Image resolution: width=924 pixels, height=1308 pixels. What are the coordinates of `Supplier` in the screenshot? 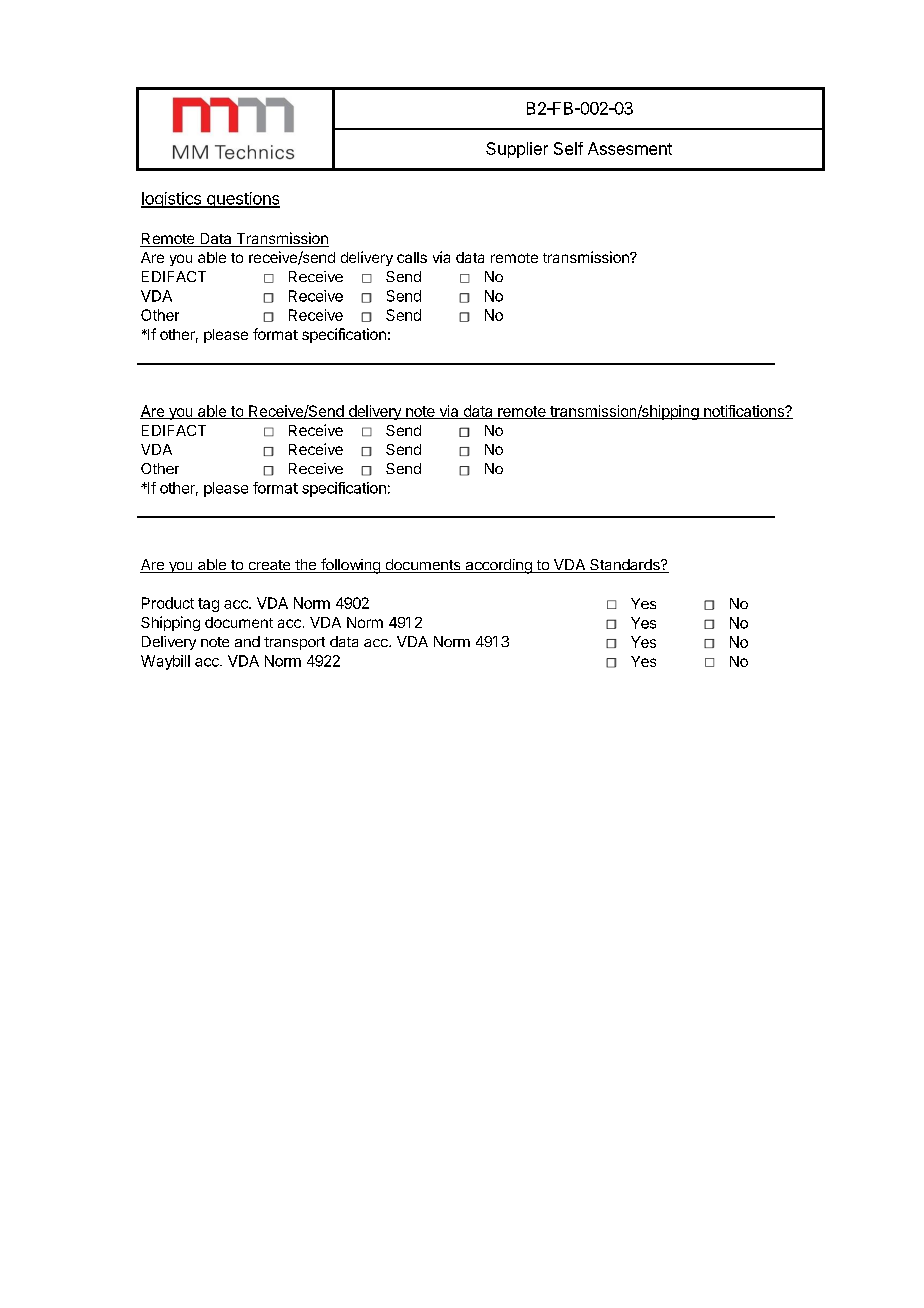 It's located at (517, 150).
